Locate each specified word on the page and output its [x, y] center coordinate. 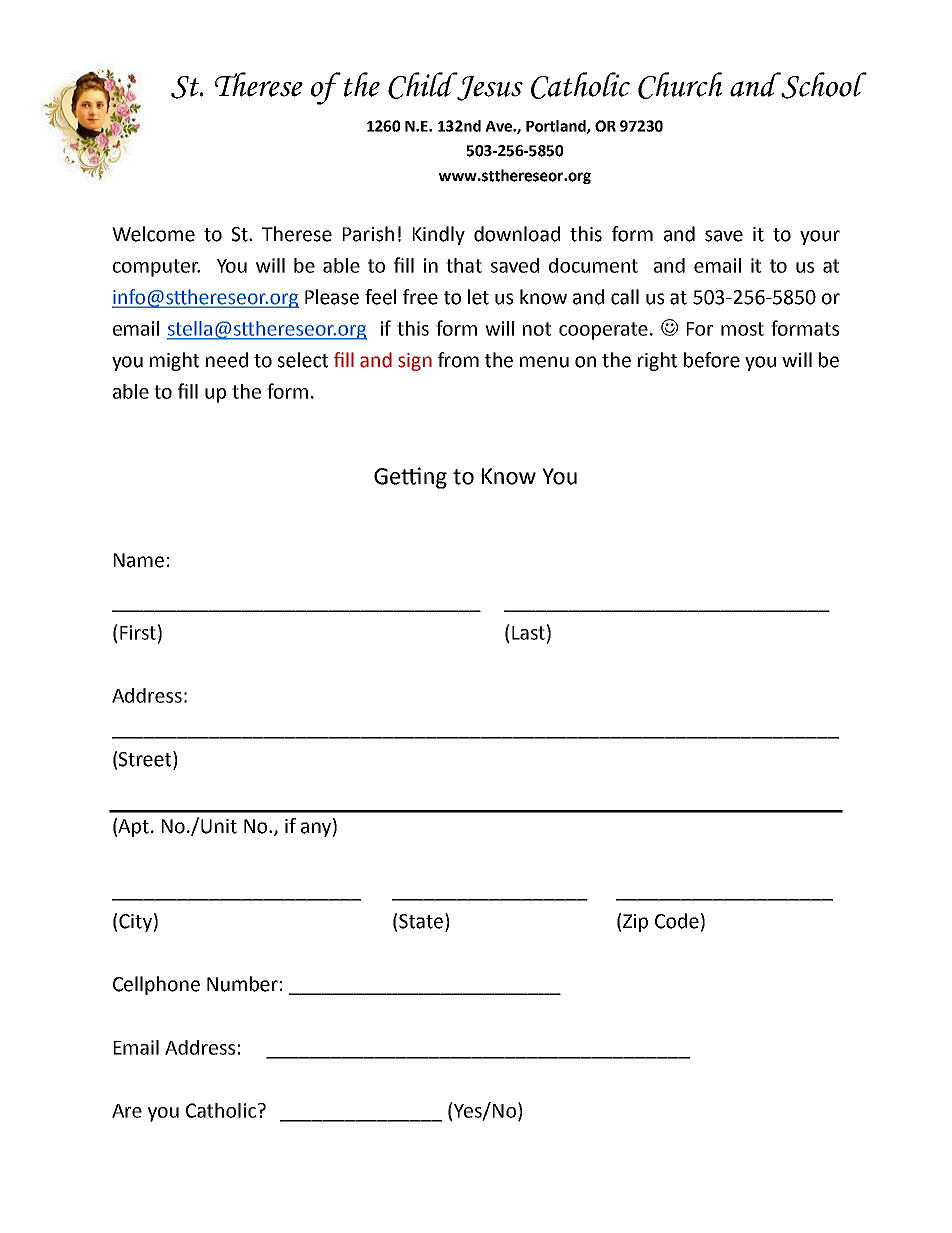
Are [127, 1111]
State [420, 921]
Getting [410, 478]
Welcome [153, 234]
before [712, 360]
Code [677, 921]
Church [680, 85]
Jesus [489, 87]
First [138, 632]
